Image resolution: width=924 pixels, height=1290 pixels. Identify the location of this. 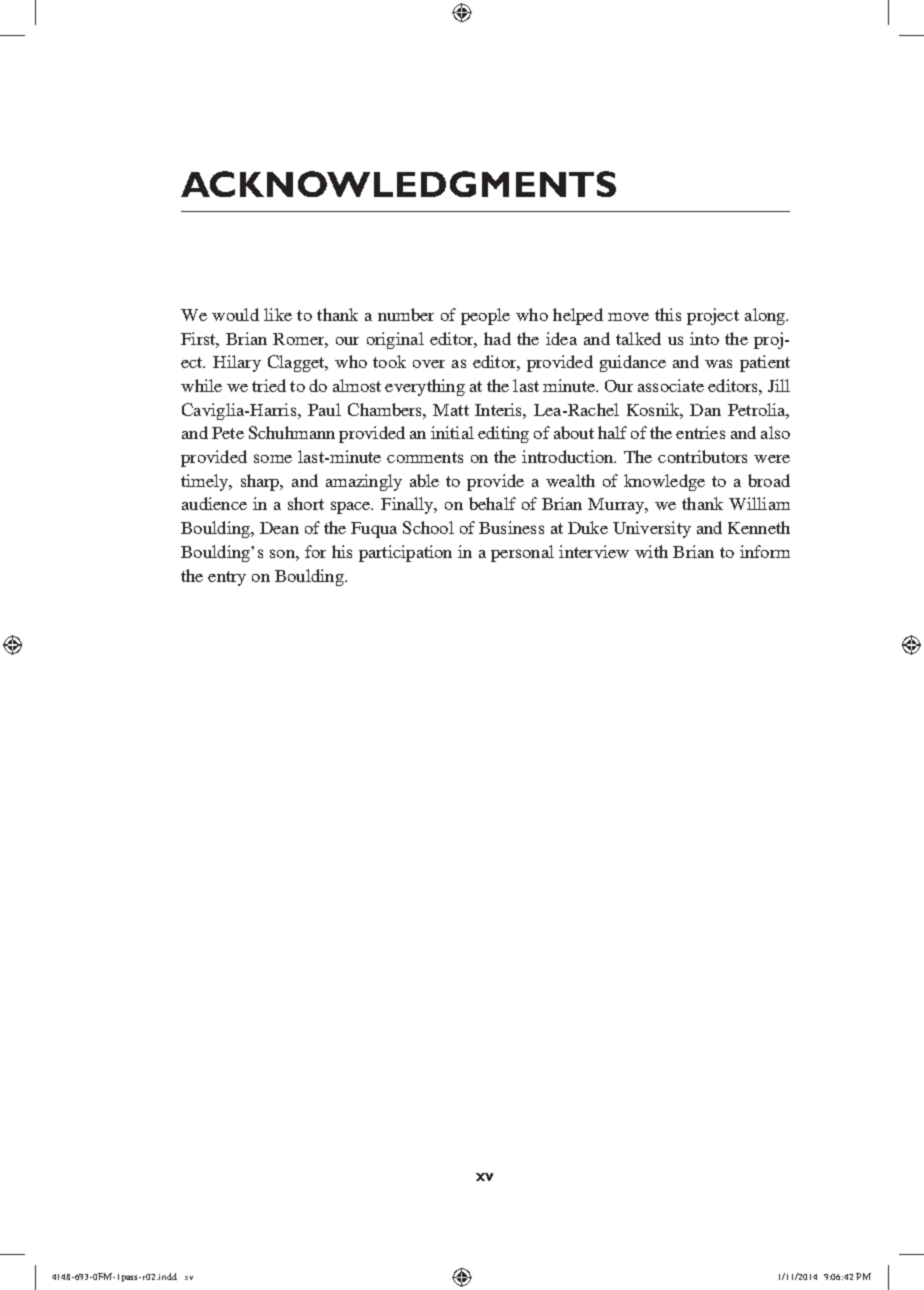
(668, 314).
